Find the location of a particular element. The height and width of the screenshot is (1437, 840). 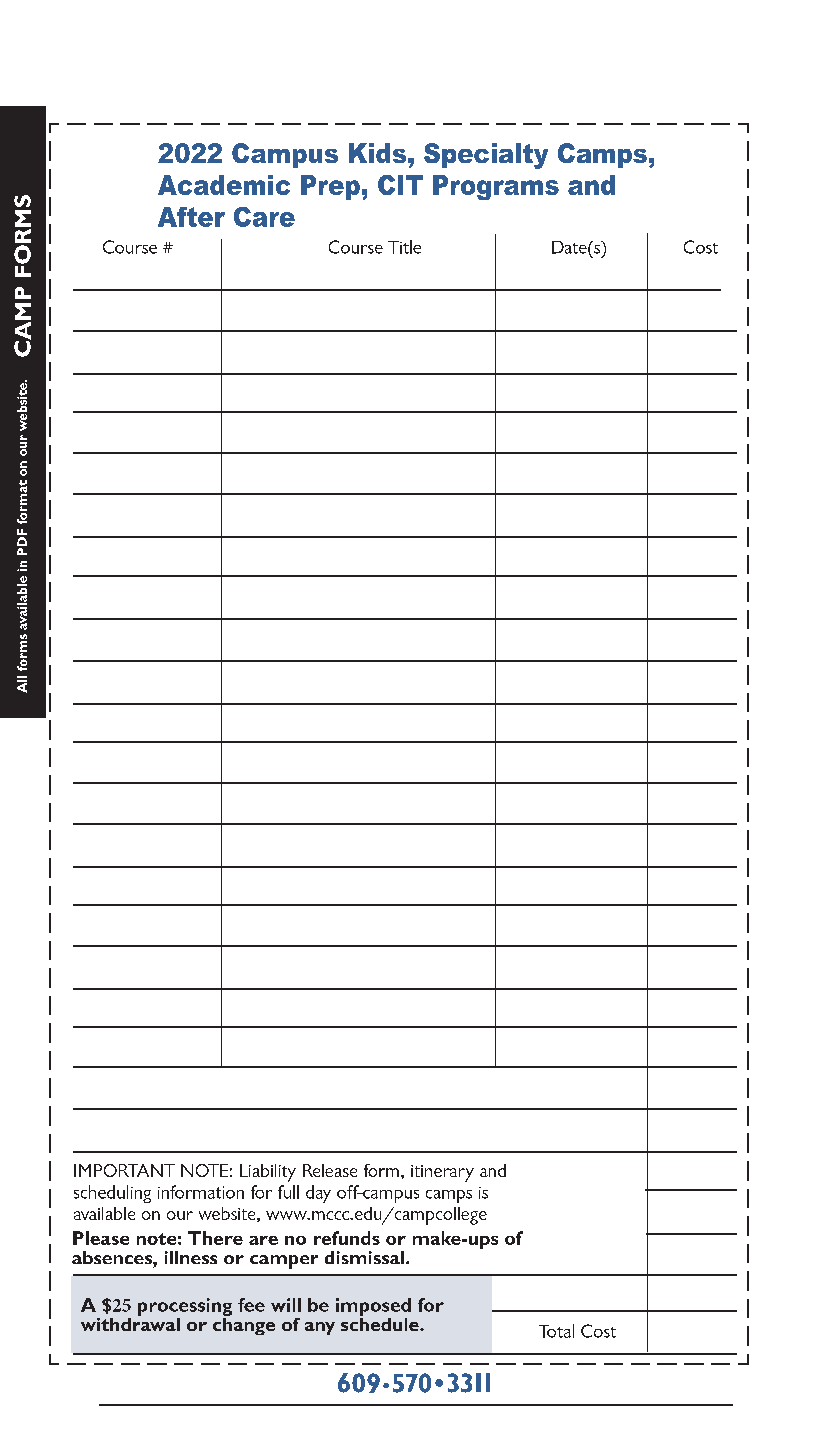

Care is located at coordinates (264, 217).
